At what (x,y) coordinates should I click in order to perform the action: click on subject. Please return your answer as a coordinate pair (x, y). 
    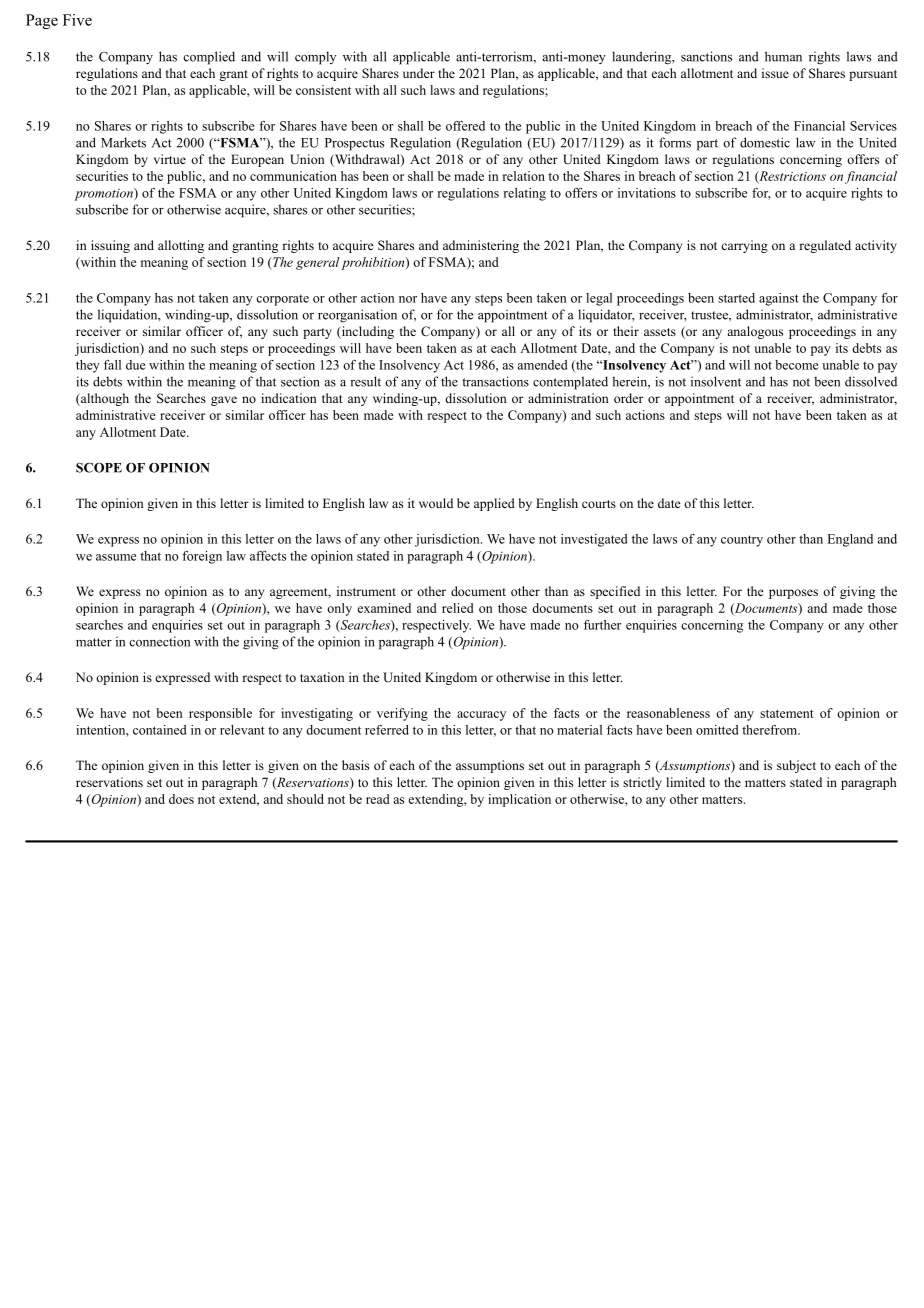
    Looking at the image, I should click on (796, 766).
